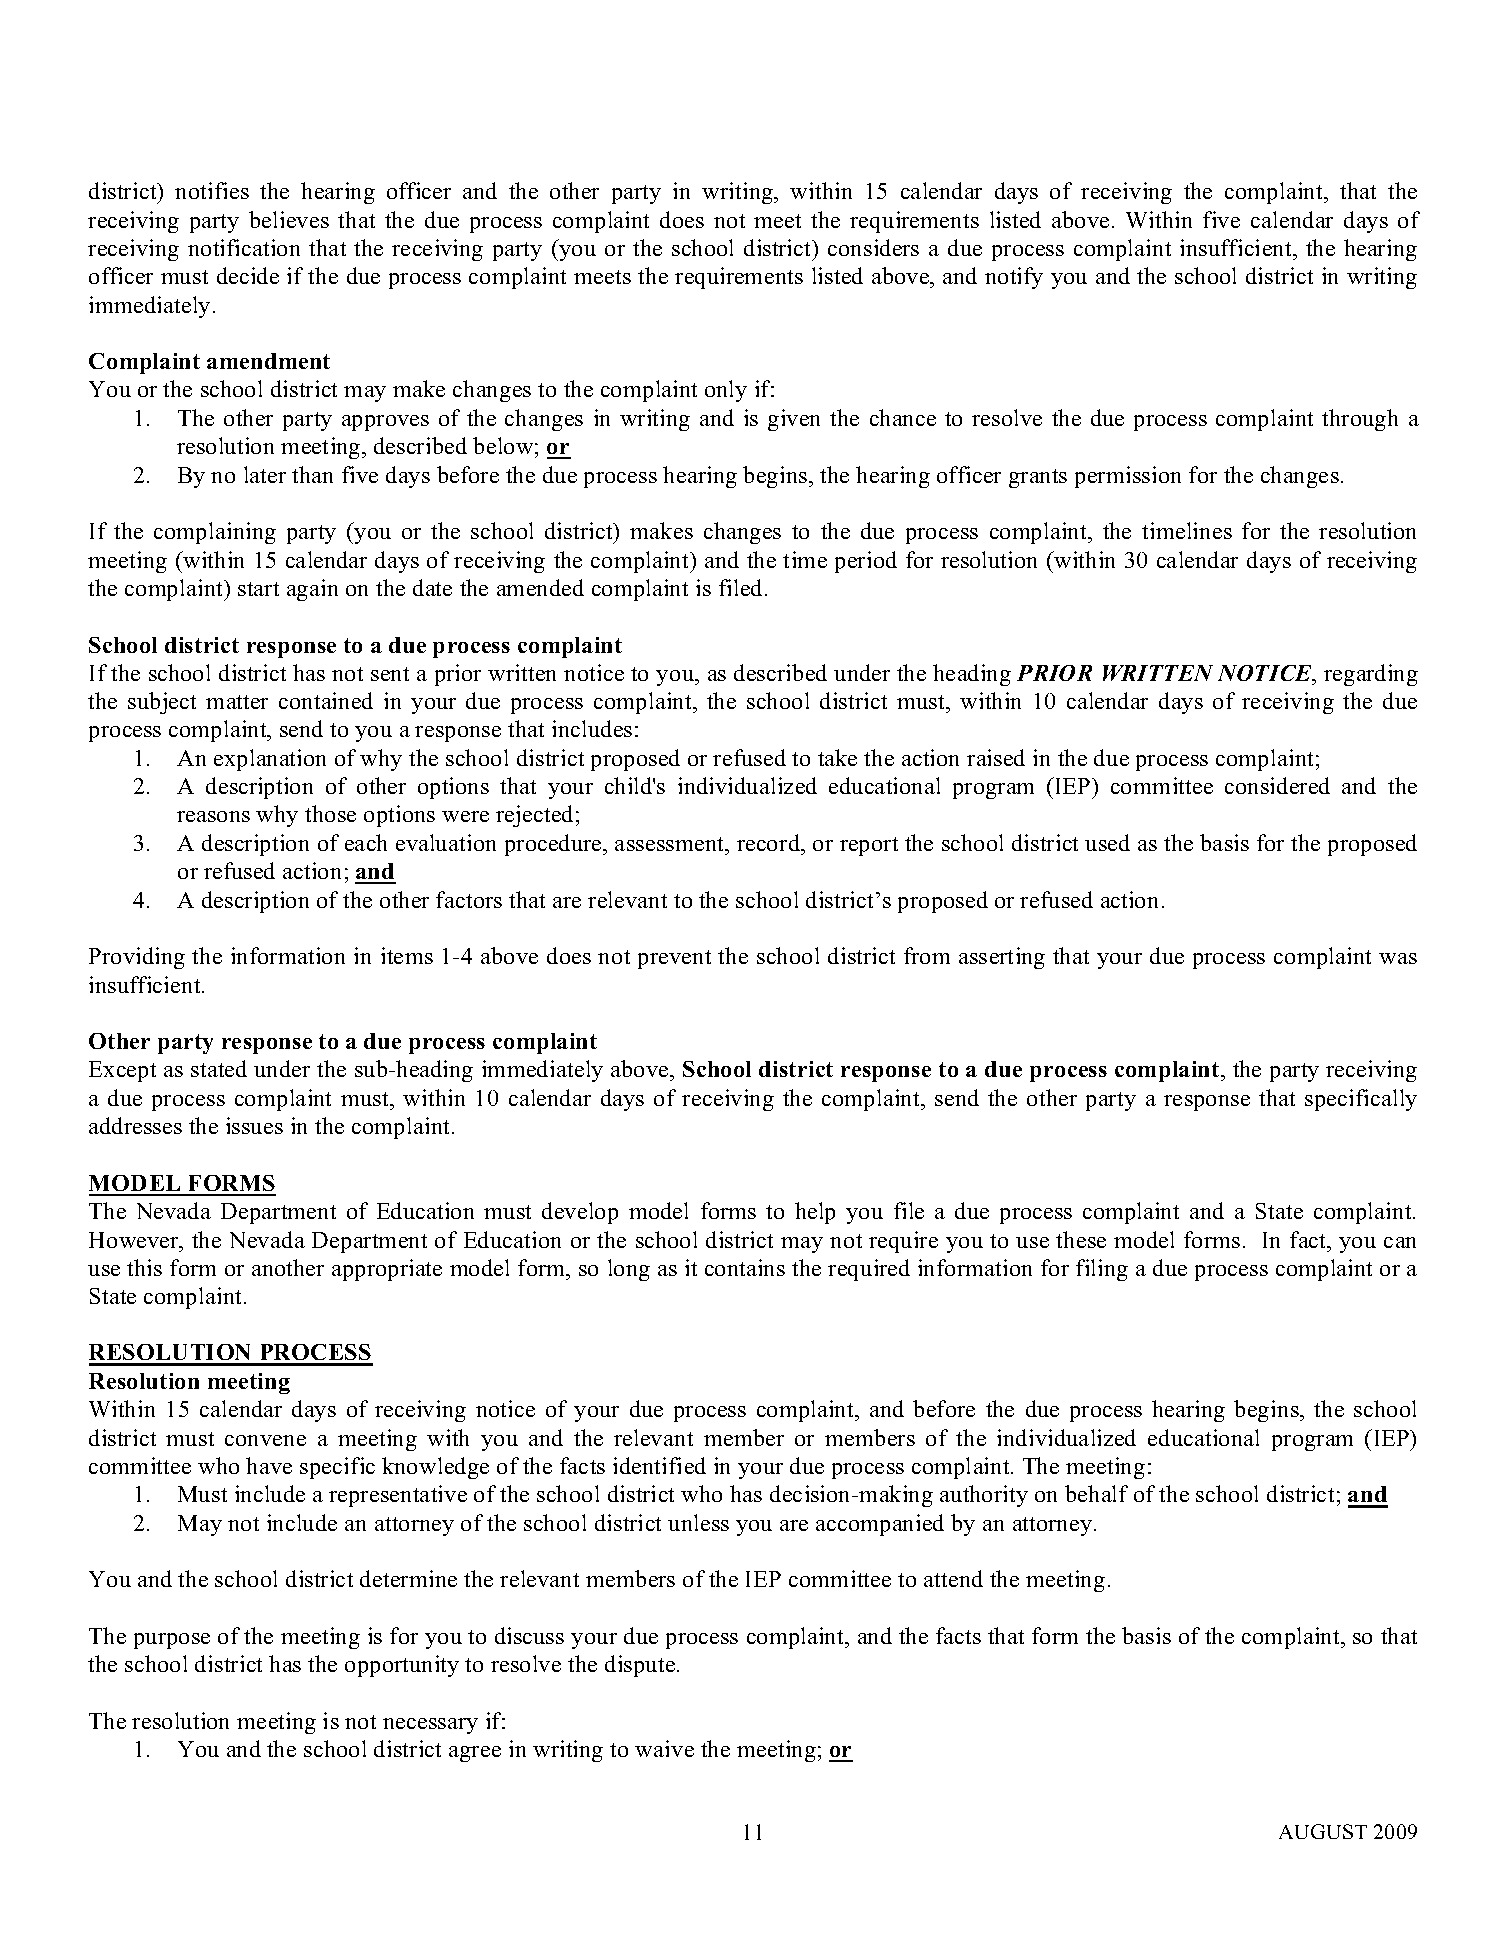 This screenshot has width=1507, height=1951. What do you see at coordinates (1398, 958) in the screenshot?
I see `was` at bounding box center [1398, 958].
